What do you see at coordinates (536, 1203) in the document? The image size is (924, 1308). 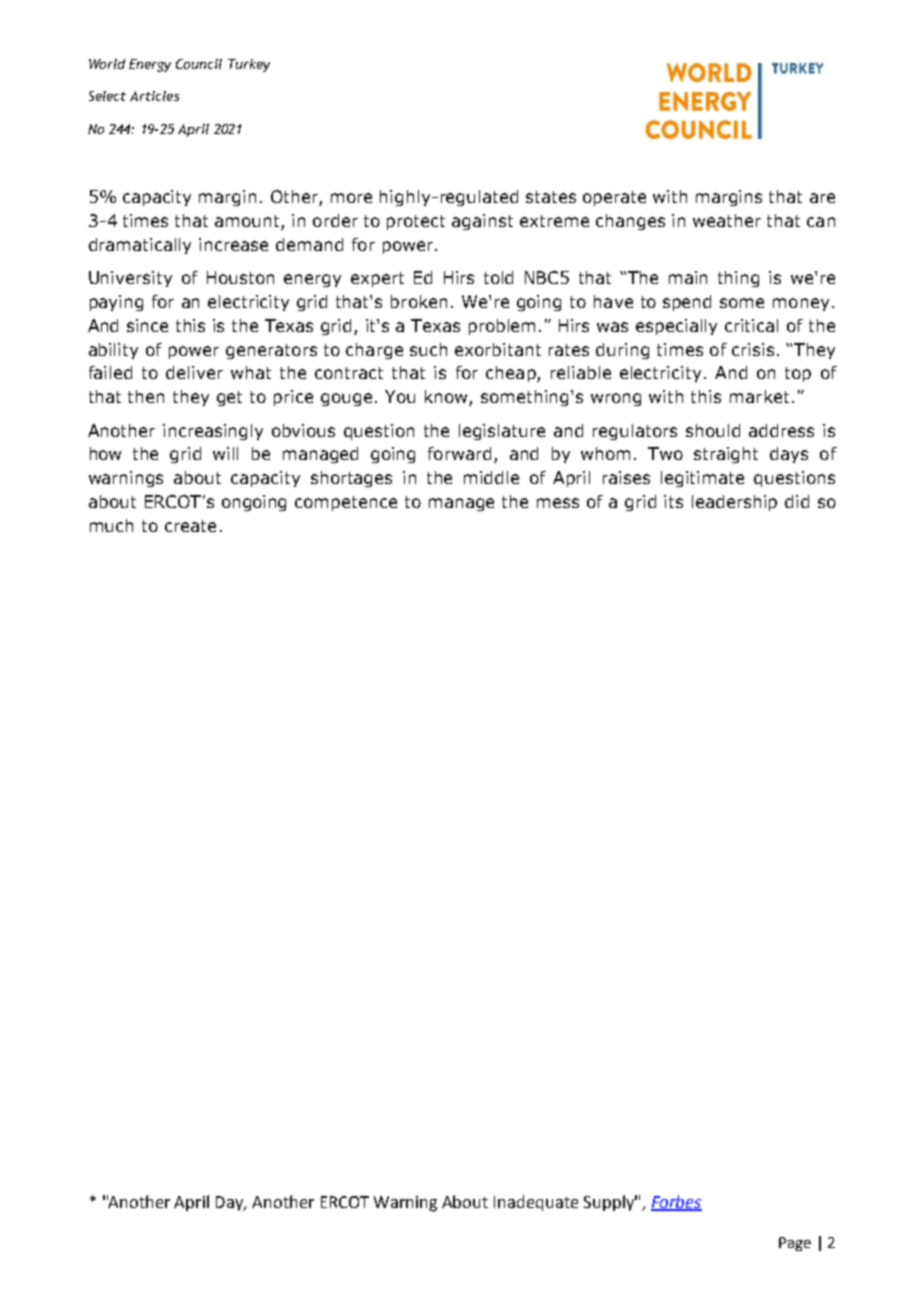 I see `Inadequate` at bounding box center [536, 1203].
